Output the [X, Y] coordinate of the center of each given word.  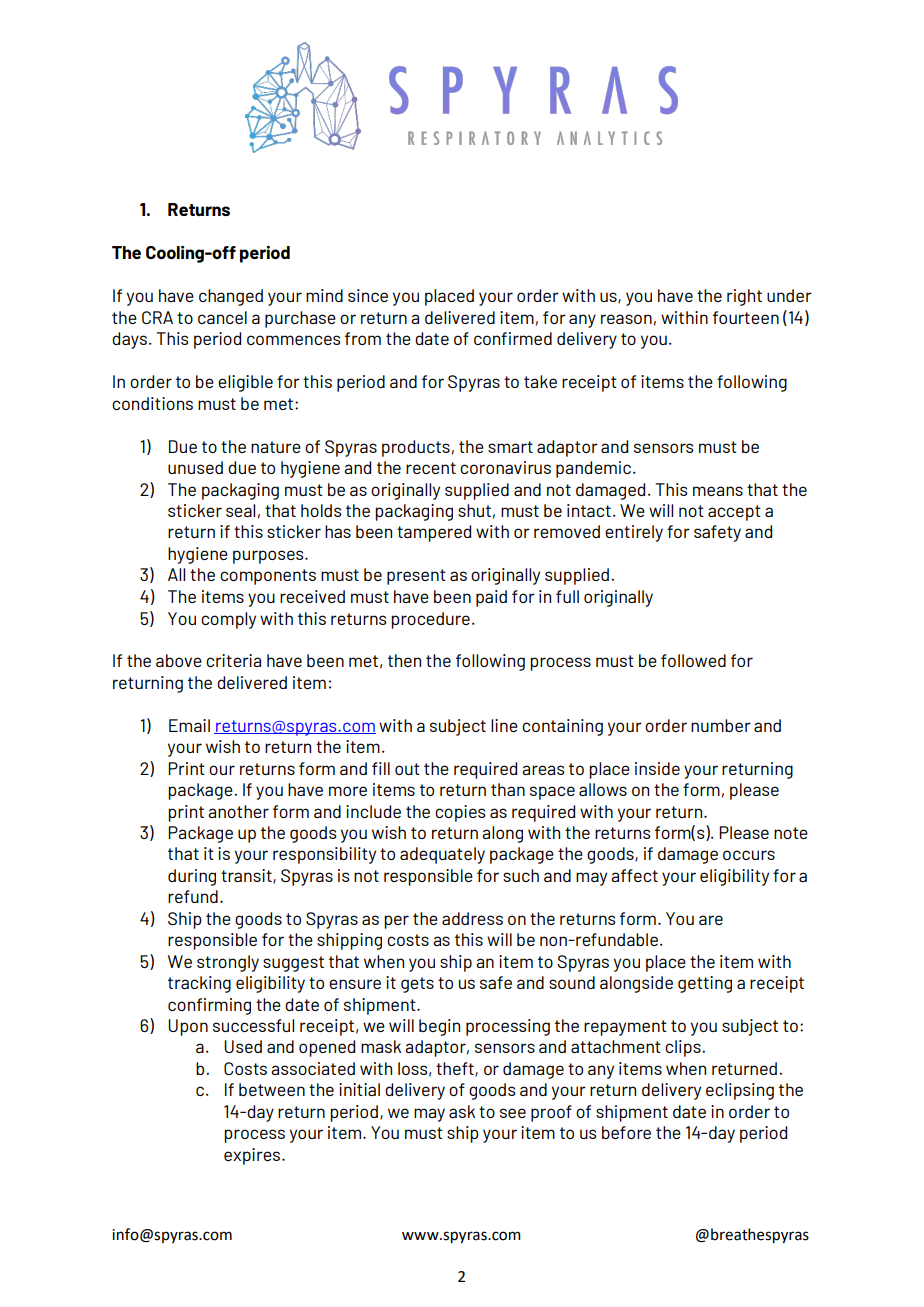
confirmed [513, 338]
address [472, 918]
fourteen [746, 317]
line [504, 725]
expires [253, 1156]
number [721, 725]
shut [474, 510]
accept [734, 513]
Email [189, 725]
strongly [228, 963]
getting [705, 984]
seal [240, 510]
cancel [222, 317]
